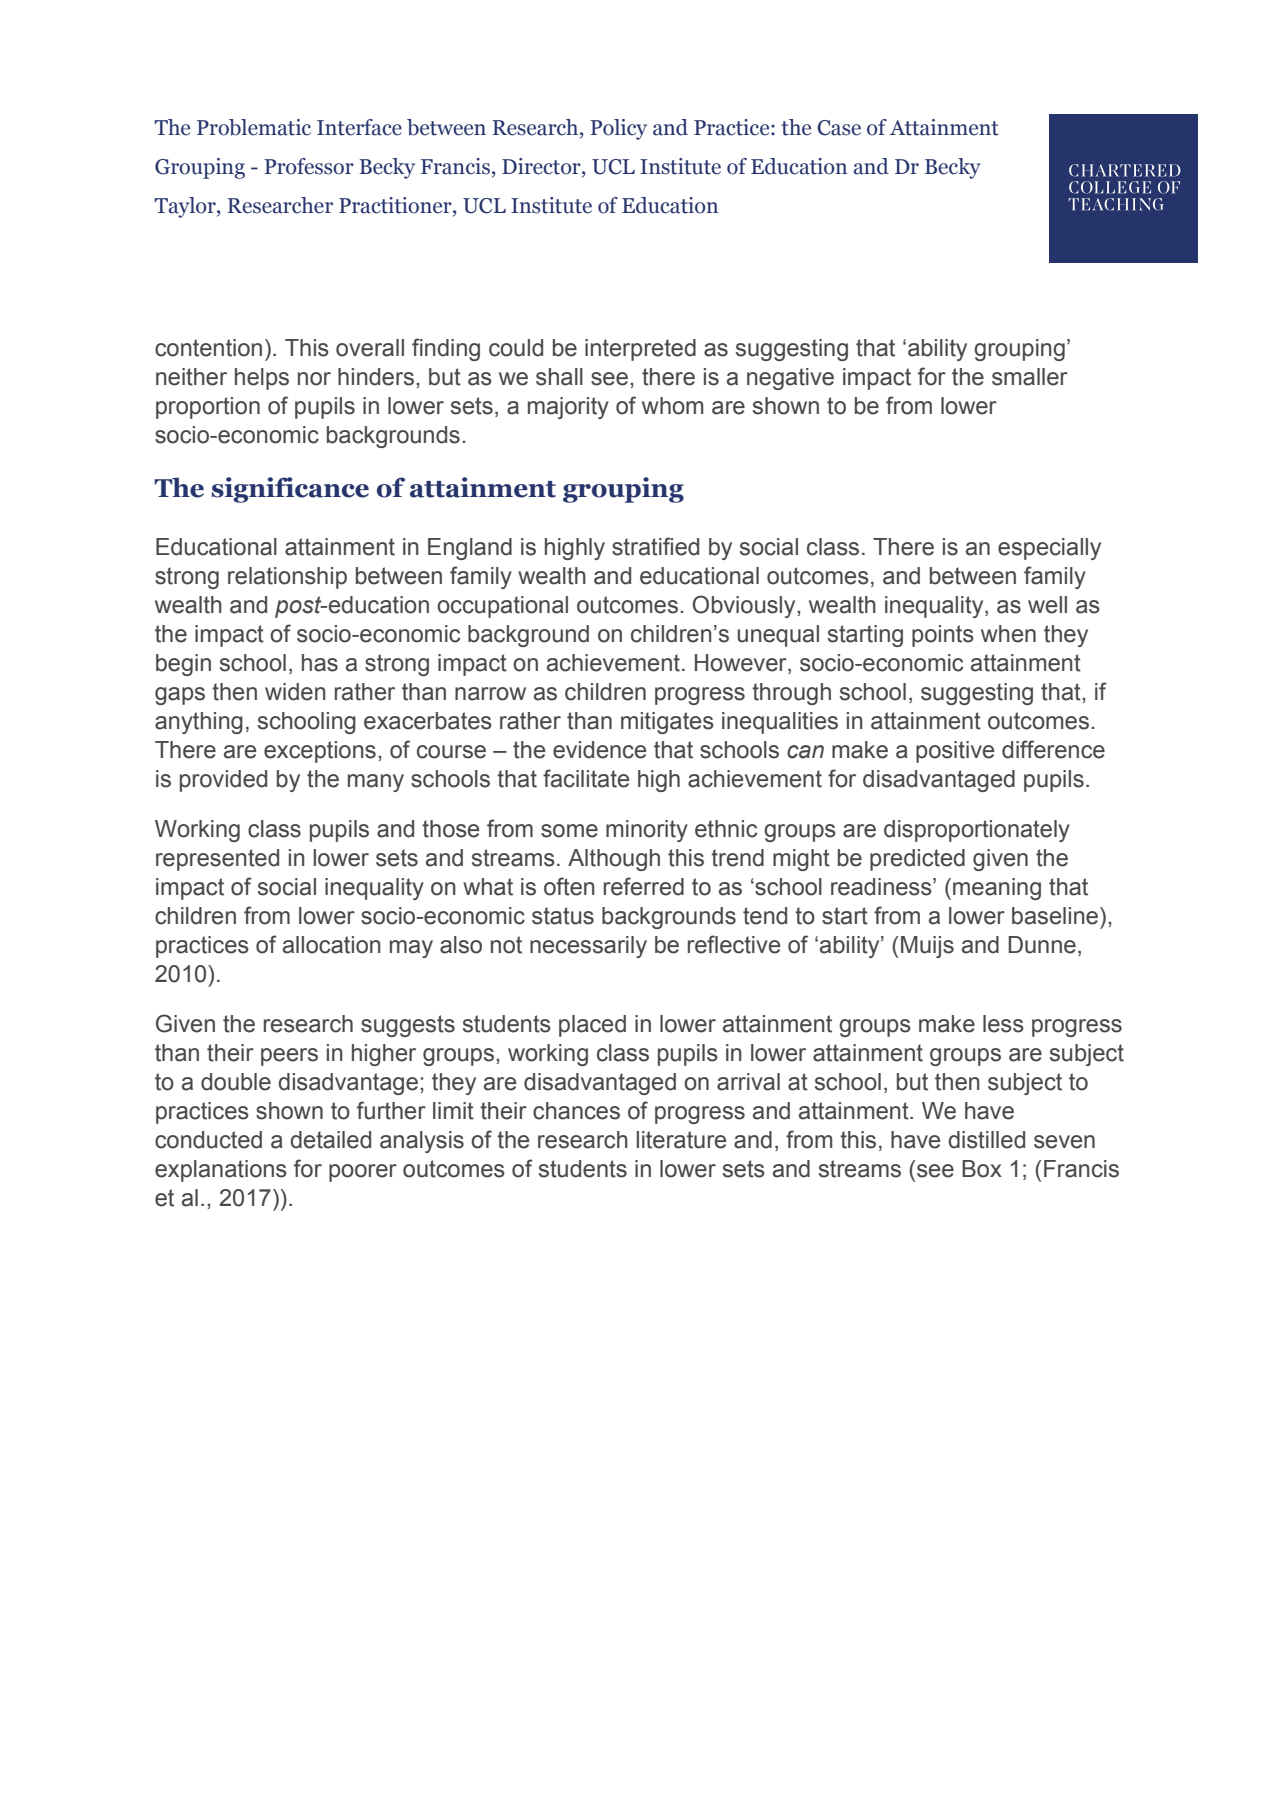  Describe the element at coordinates (618, 129) in the image. I see `Policy` at that location.
